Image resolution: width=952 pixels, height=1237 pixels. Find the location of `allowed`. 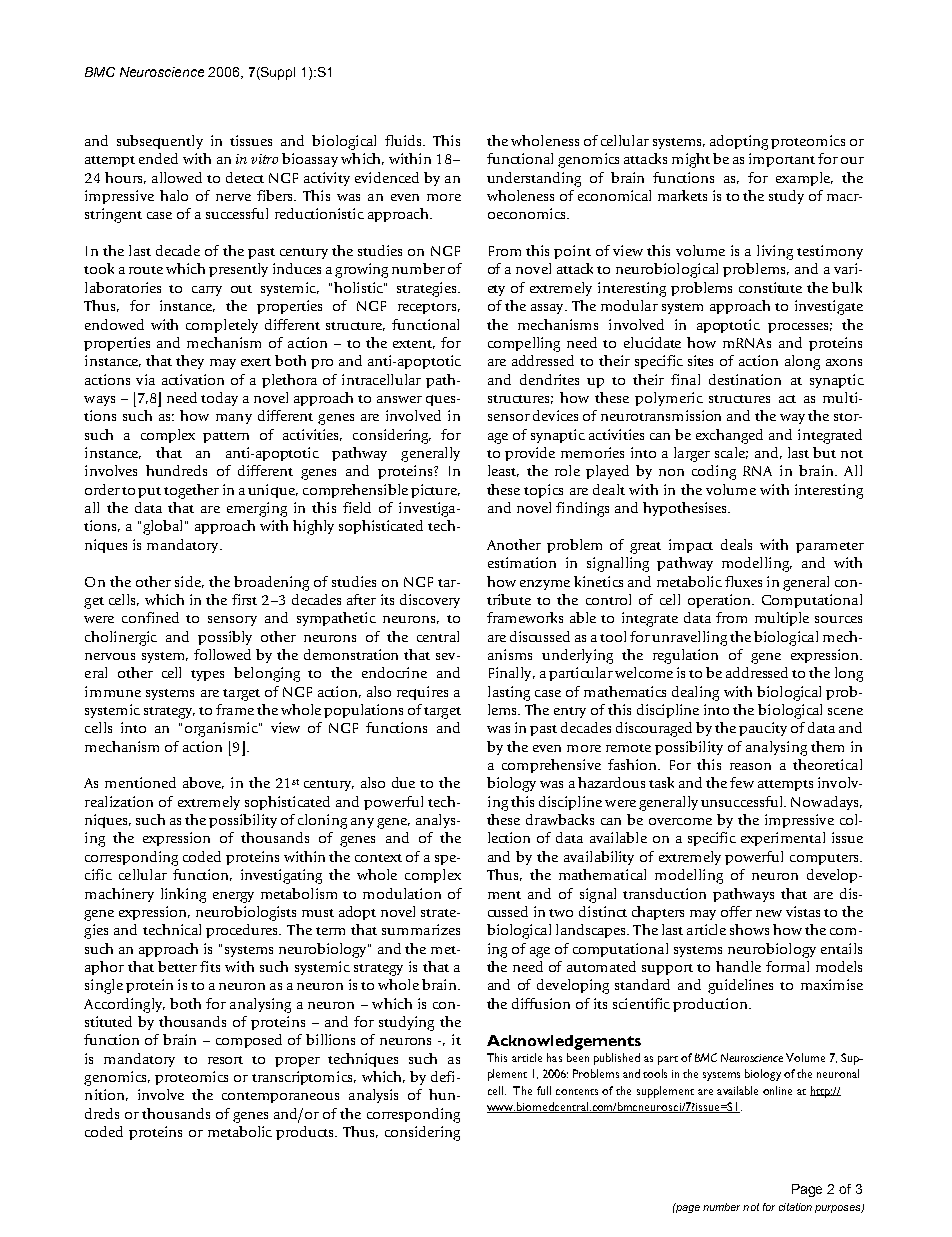

allowed is located at coordinates (177, 177).
